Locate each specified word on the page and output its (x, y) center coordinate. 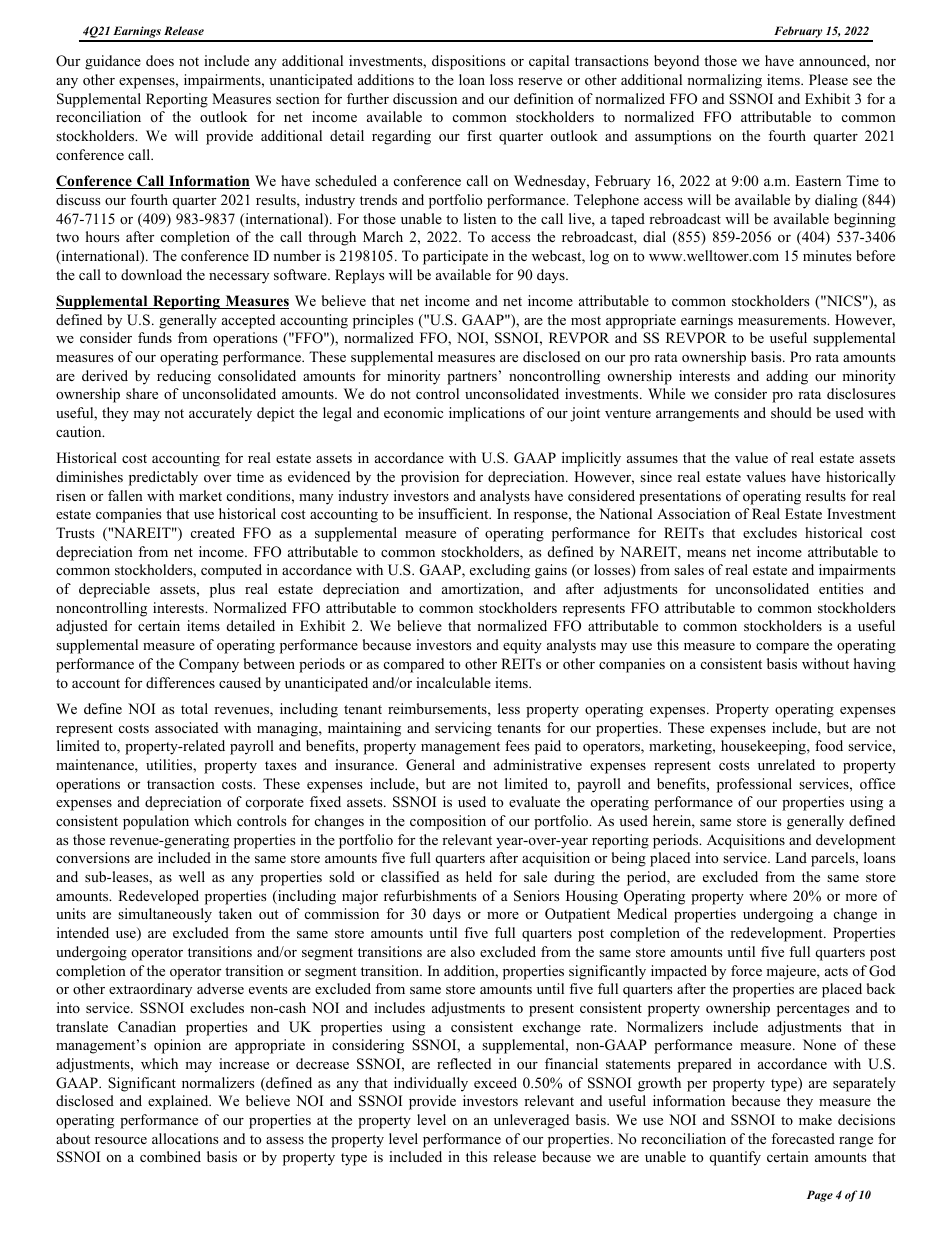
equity (522, 646)
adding (787, 377)
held (479, 876)
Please (828, 79)
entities (841, 588)
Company (209, 665)
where (768, 895)
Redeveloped (158, 897)
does (160, 60)
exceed (495, 1082)
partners (472, 378)
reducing (184, 377)
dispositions (468, 62)
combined (170, 1157)
